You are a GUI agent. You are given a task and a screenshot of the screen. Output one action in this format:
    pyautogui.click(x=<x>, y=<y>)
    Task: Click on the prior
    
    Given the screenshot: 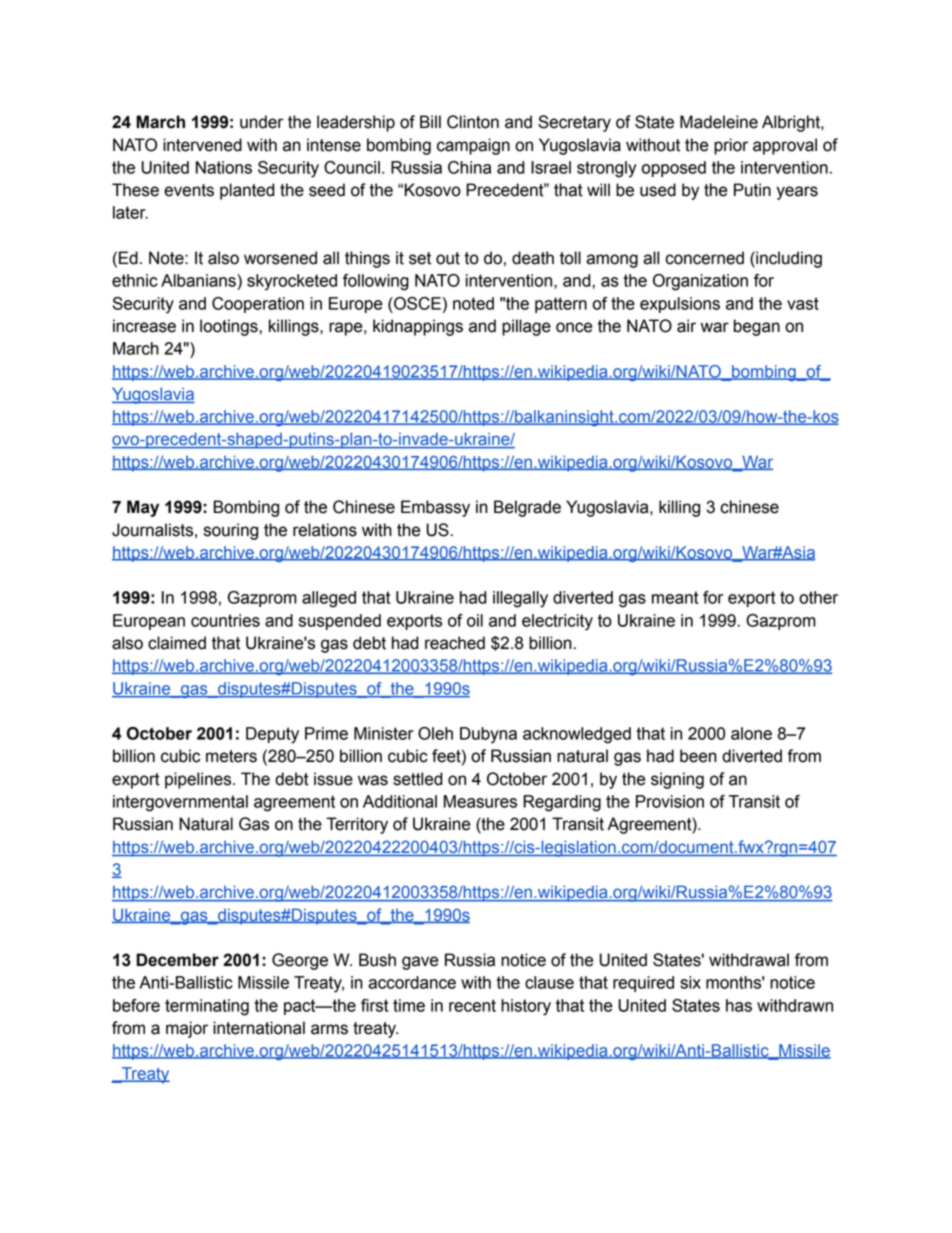 What is the action you would take?
    pyautogui.click(x=731, y=146)
